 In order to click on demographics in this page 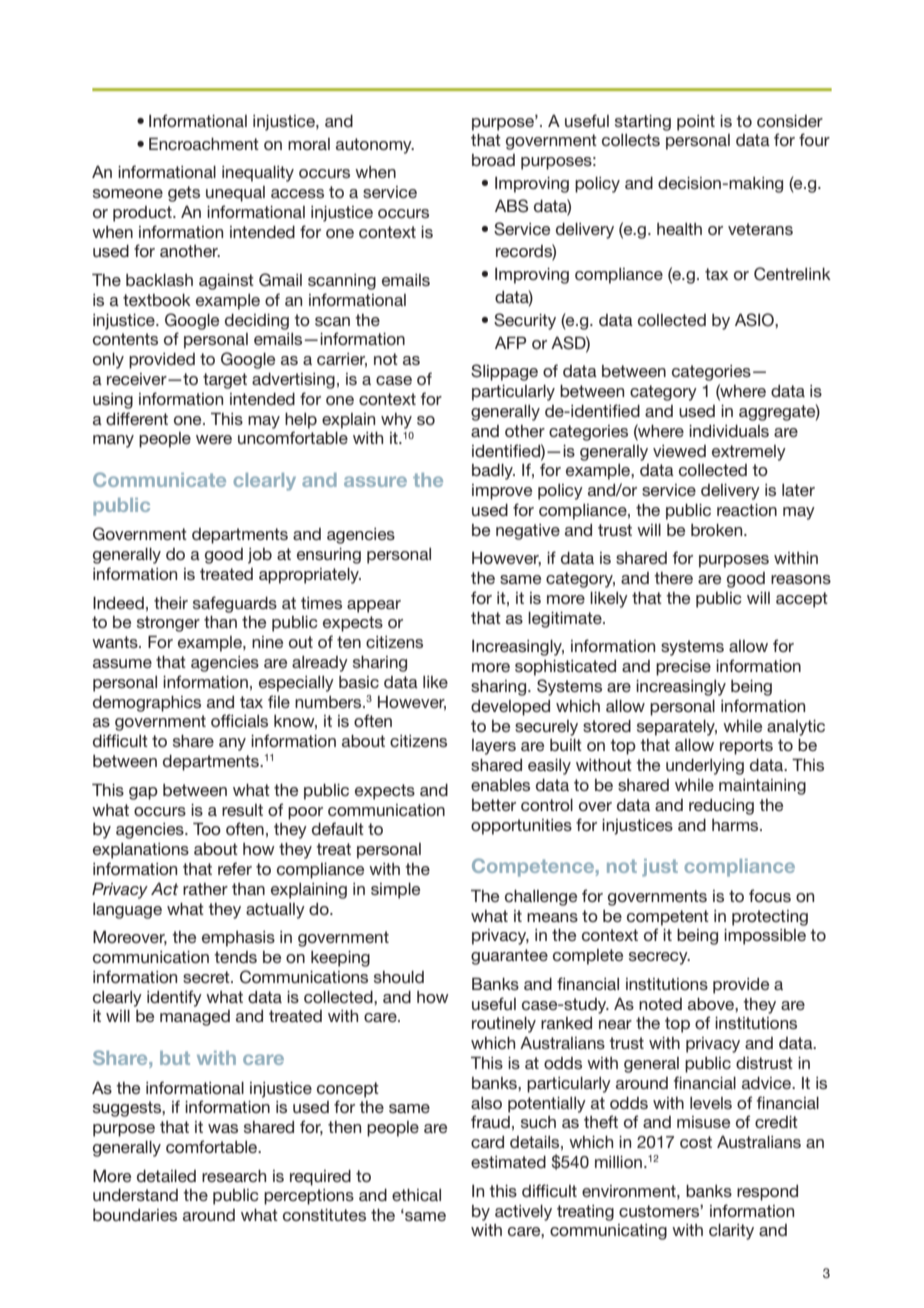, I will do `click(147, 704)`.
